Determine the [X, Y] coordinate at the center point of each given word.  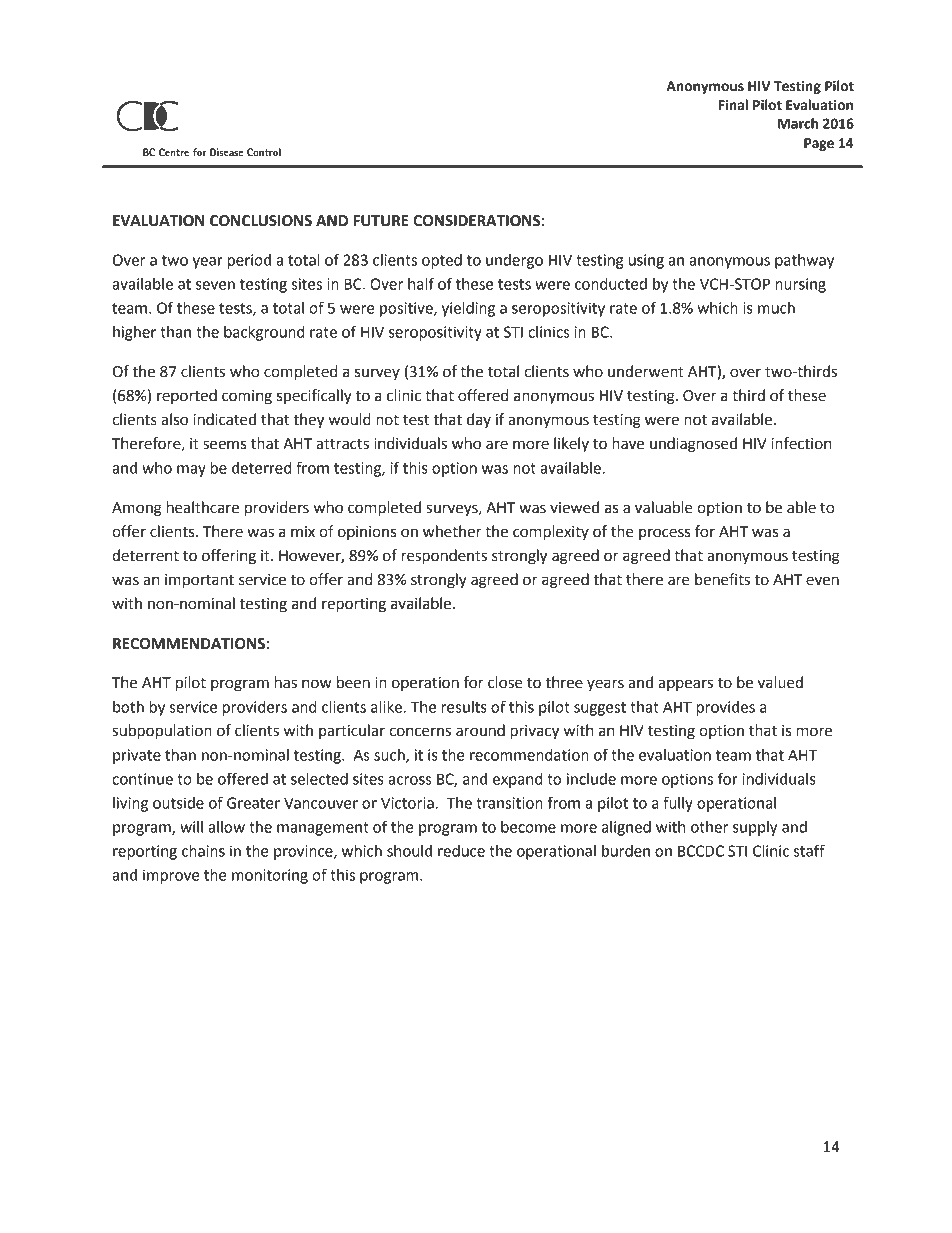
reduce [461, 851]
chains [203, 851]
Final [733, 105]
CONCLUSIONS [261, 221]
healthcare [203, 507]
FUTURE [381, 221]
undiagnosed [693, 445]
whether [452, 531]
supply [755, 828]
